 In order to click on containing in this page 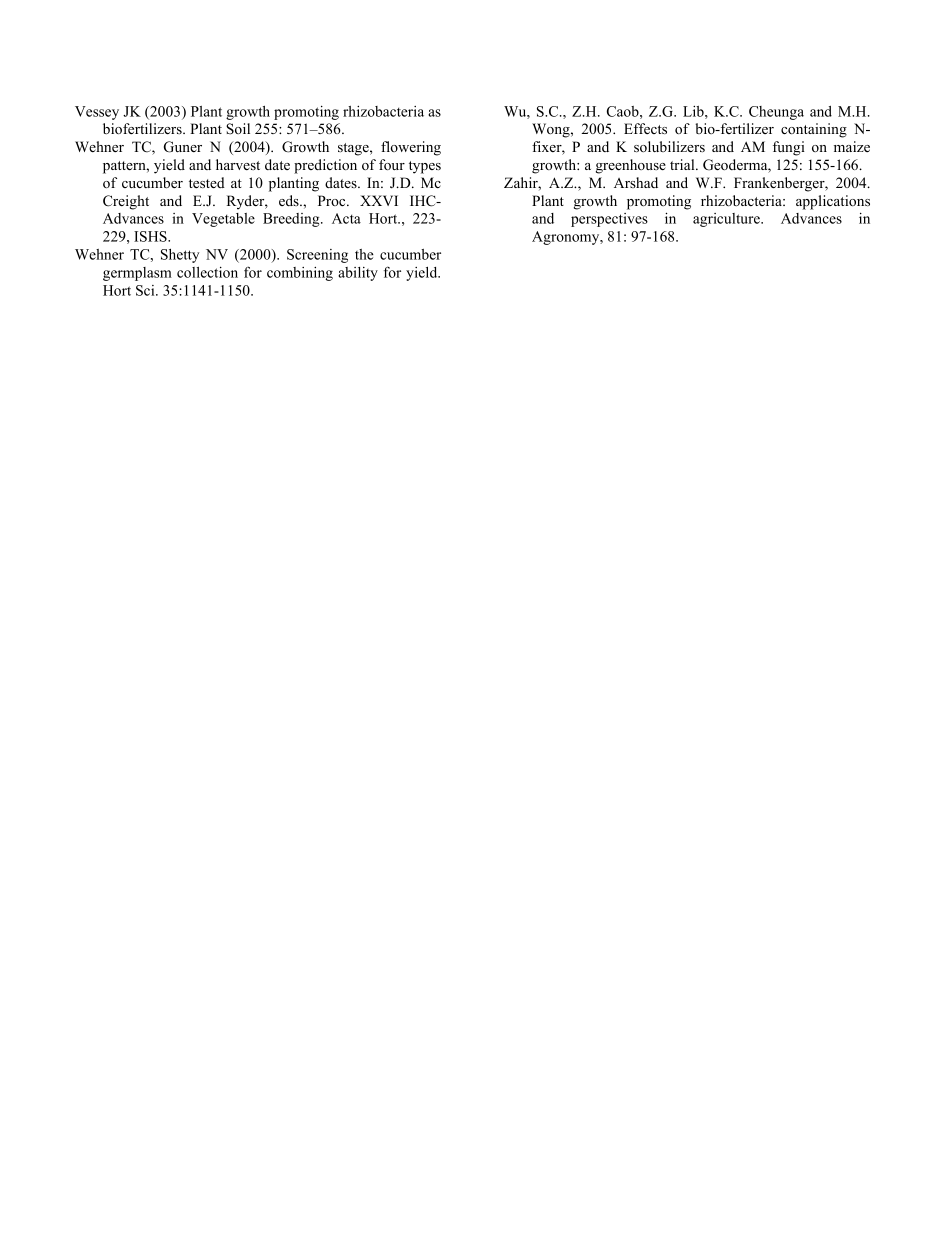, I will do `click(814, 130)`.
